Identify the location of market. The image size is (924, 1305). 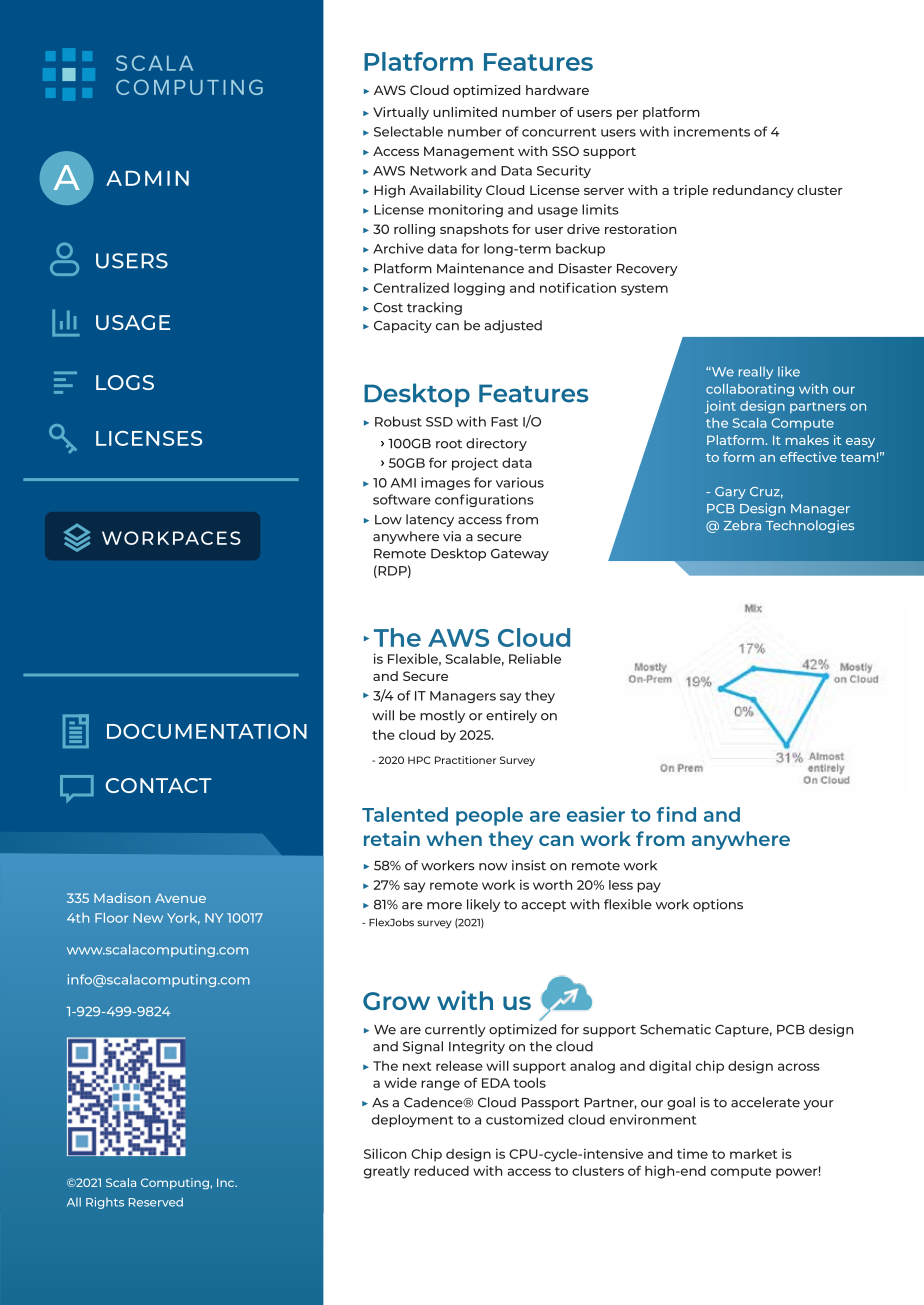
(753, 1154).
